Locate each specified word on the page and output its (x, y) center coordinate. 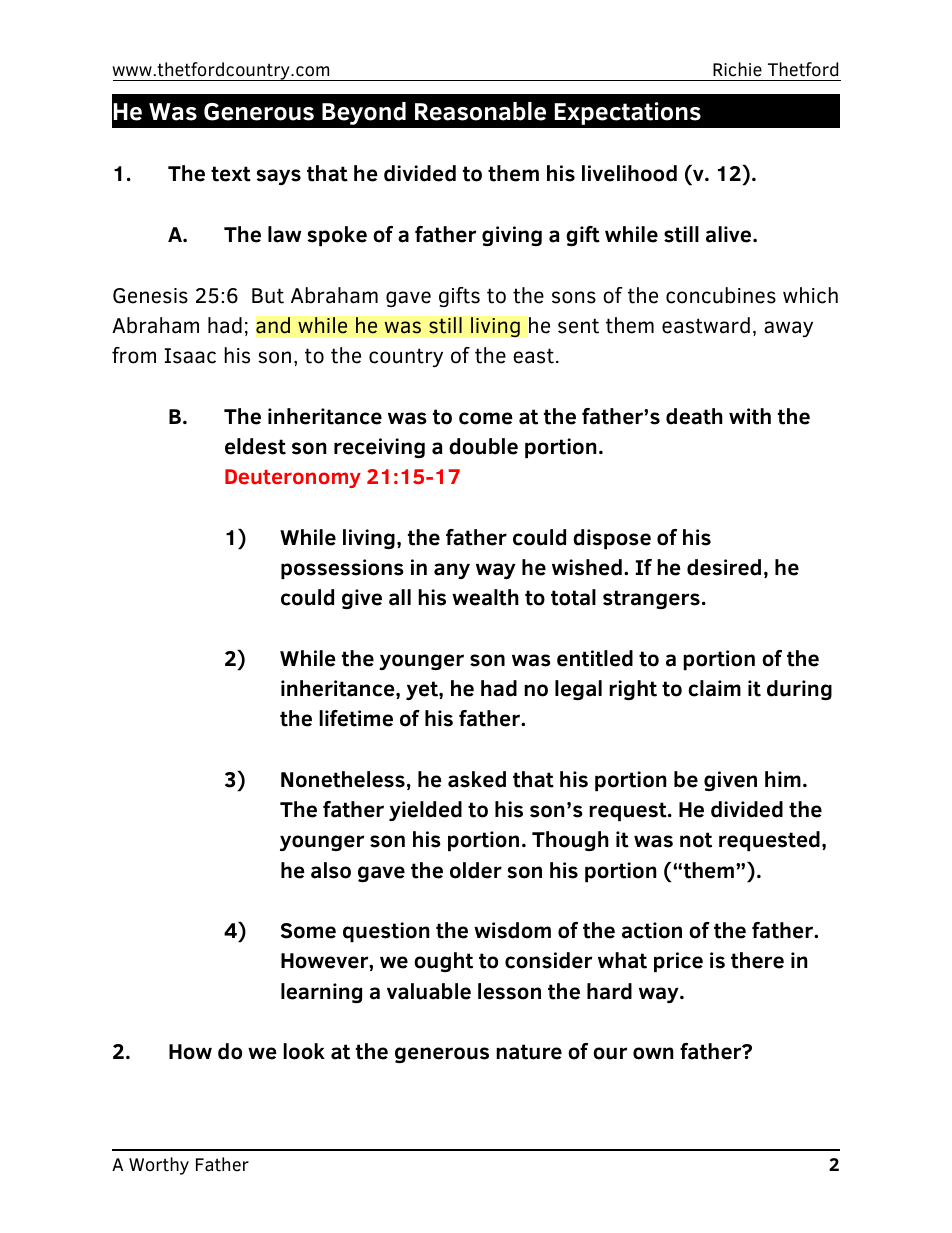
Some (308, 931)
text (231, 174)
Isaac (190, 356)
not (696, 840)
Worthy (159, 1166)
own (653, 1053)
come (486, 418)
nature (529, 1052)
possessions (342, 569)
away (788, 329)
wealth (485, 597)
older (476, 870)
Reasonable (480, 111)
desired (724, 567)
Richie (737, 69)
